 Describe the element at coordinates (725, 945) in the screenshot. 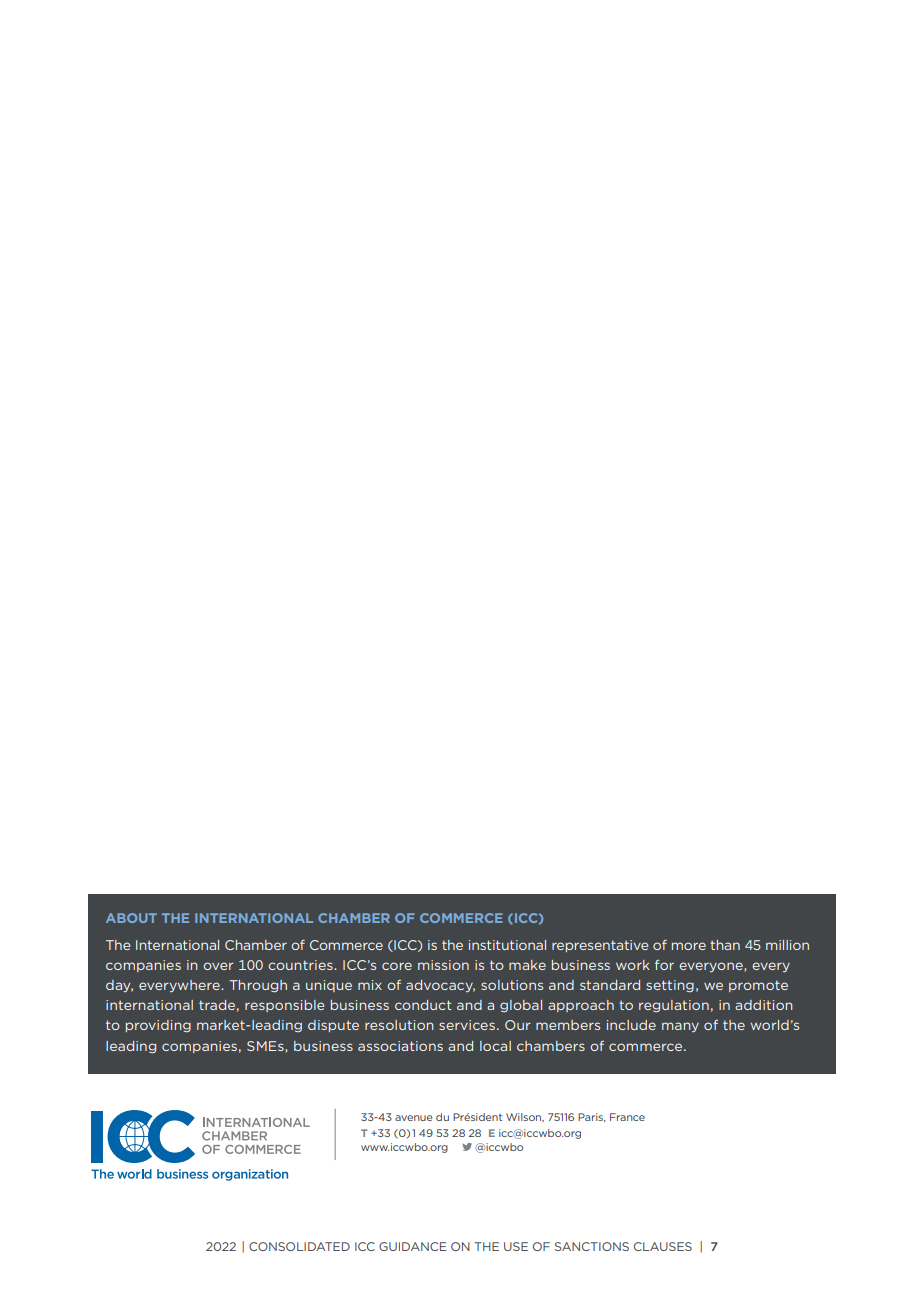

I see `than` at that location.
